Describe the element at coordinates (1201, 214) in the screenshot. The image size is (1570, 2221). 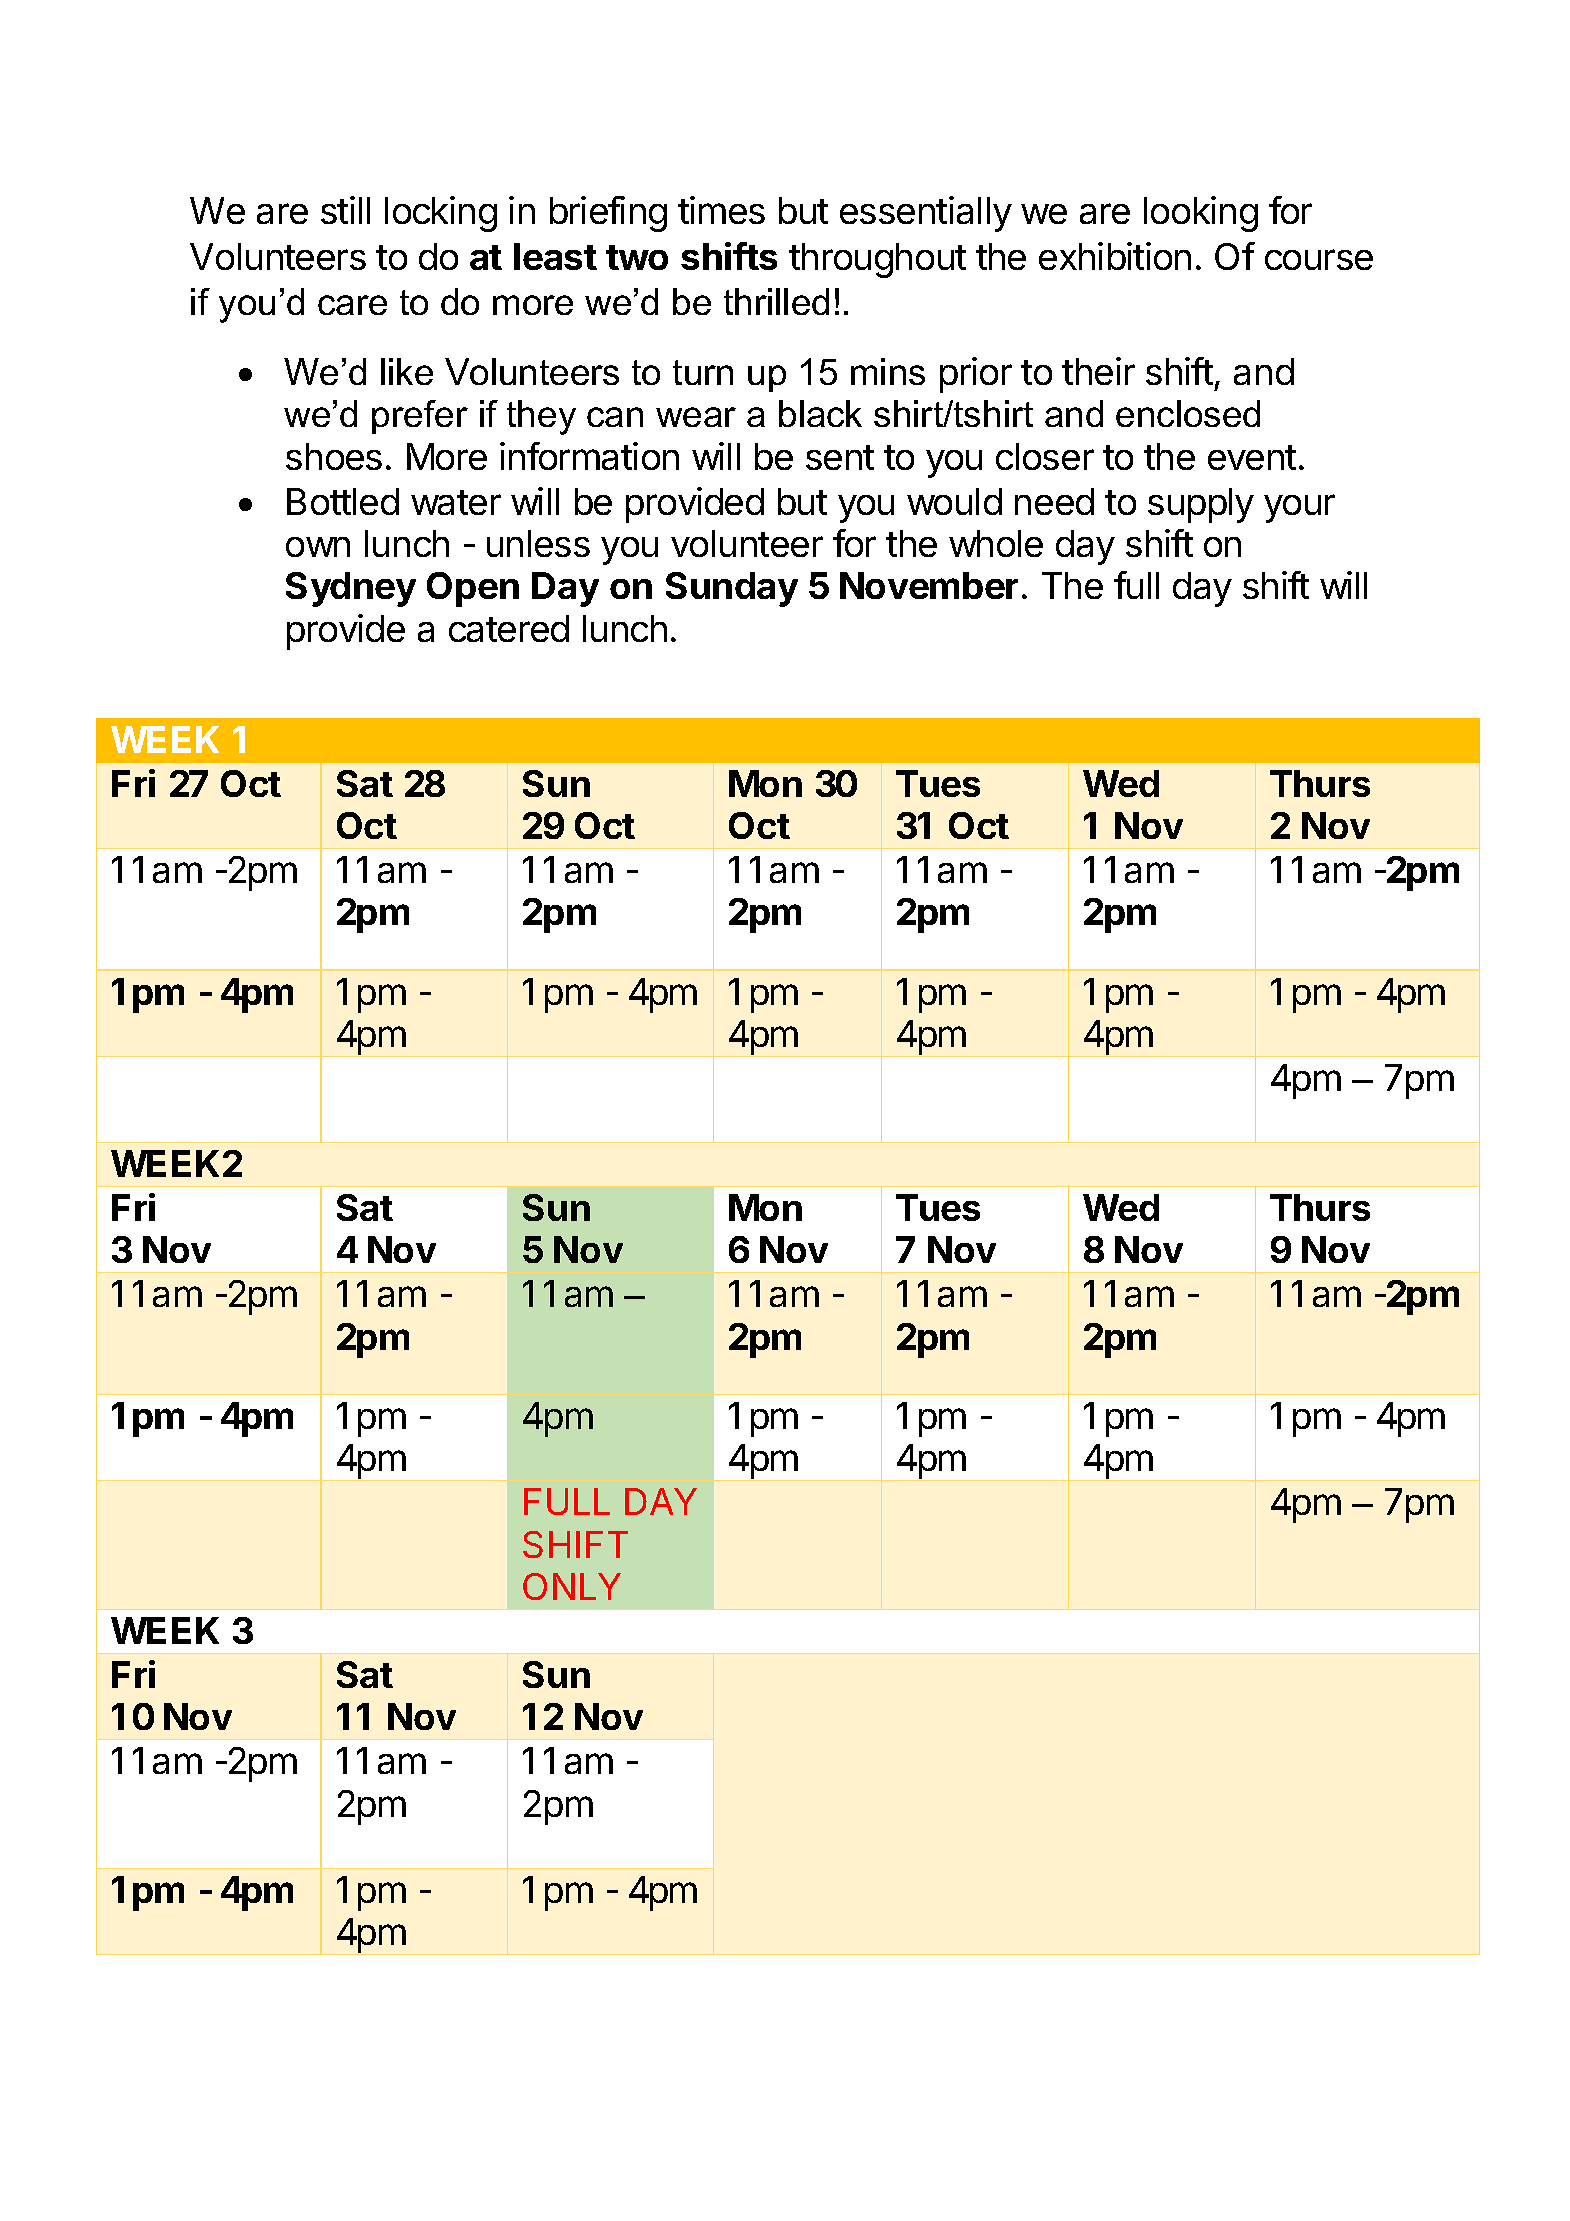
I see `looking` at that location.
